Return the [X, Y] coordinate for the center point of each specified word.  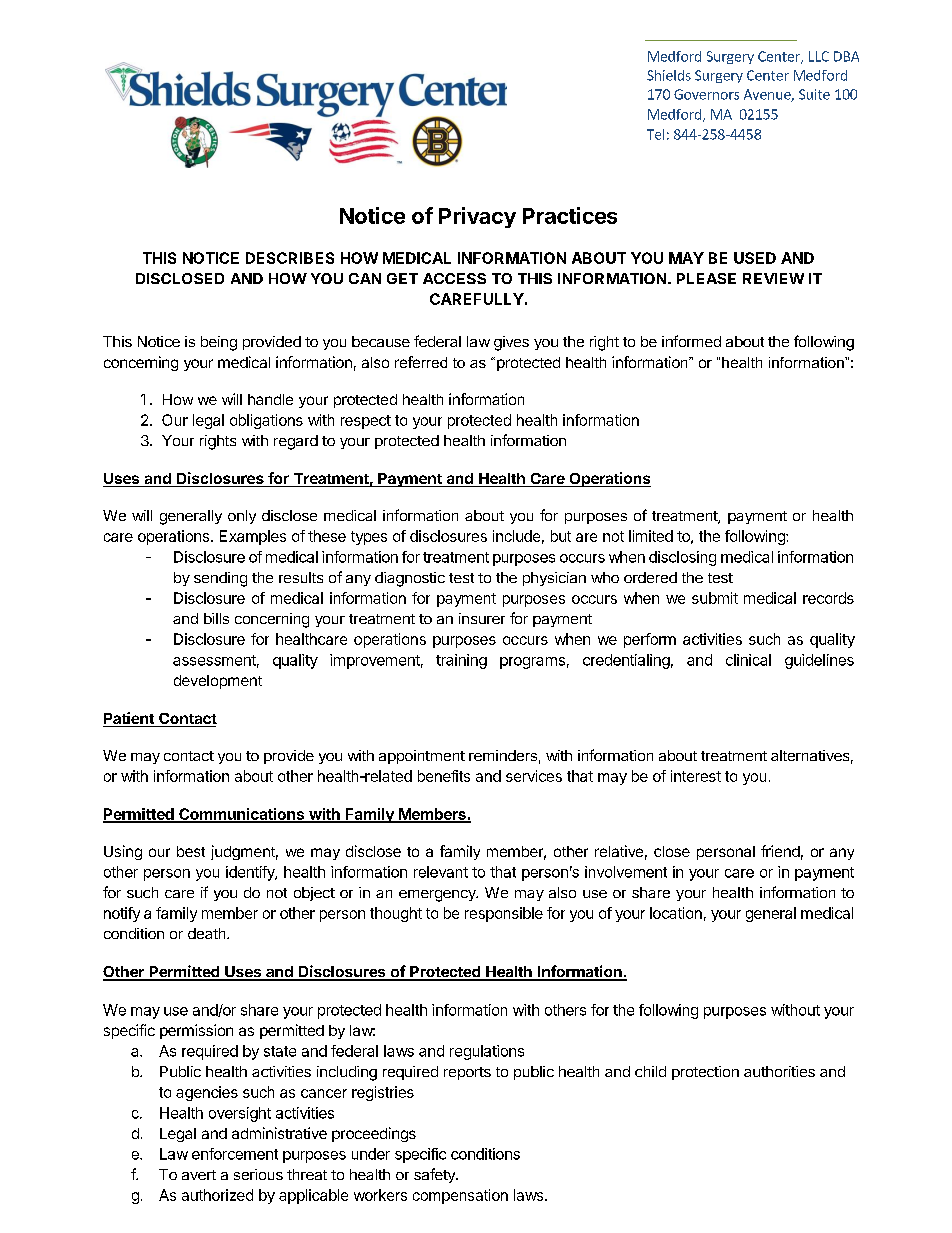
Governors [706, 94]
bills [216, 618]
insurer [482, 618]
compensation [460, 1196]
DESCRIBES [290, 258]
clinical [748, 660]
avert [199, 1175]
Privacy [477, 217]
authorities [779, 1071]
